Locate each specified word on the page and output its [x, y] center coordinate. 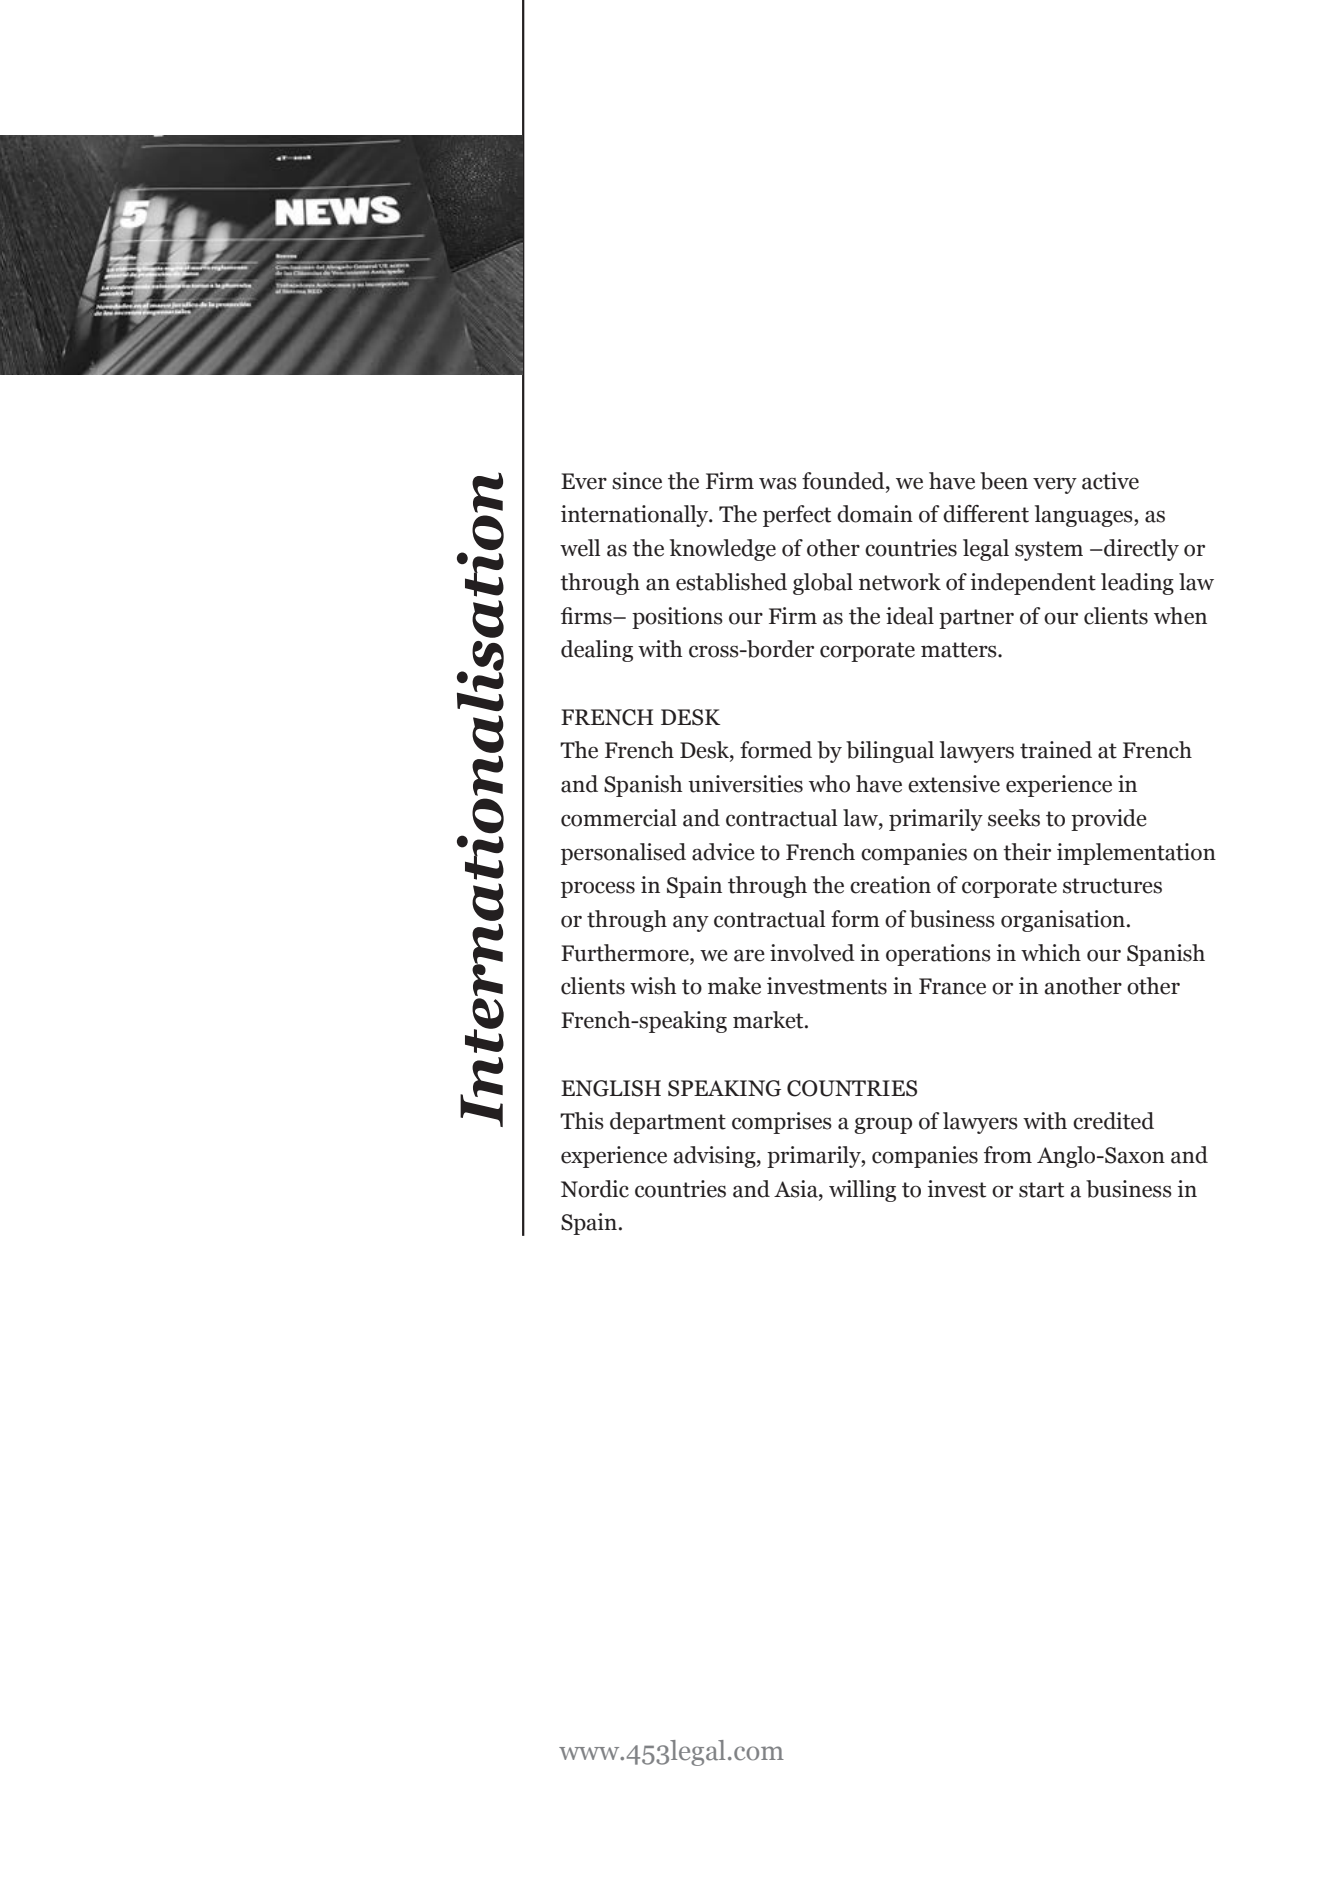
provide [1109, 820]
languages [1085, 516]
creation [890, 885]
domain [875, 514]
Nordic [595, 1189]
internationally [636, 516]
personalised [623, 854]
